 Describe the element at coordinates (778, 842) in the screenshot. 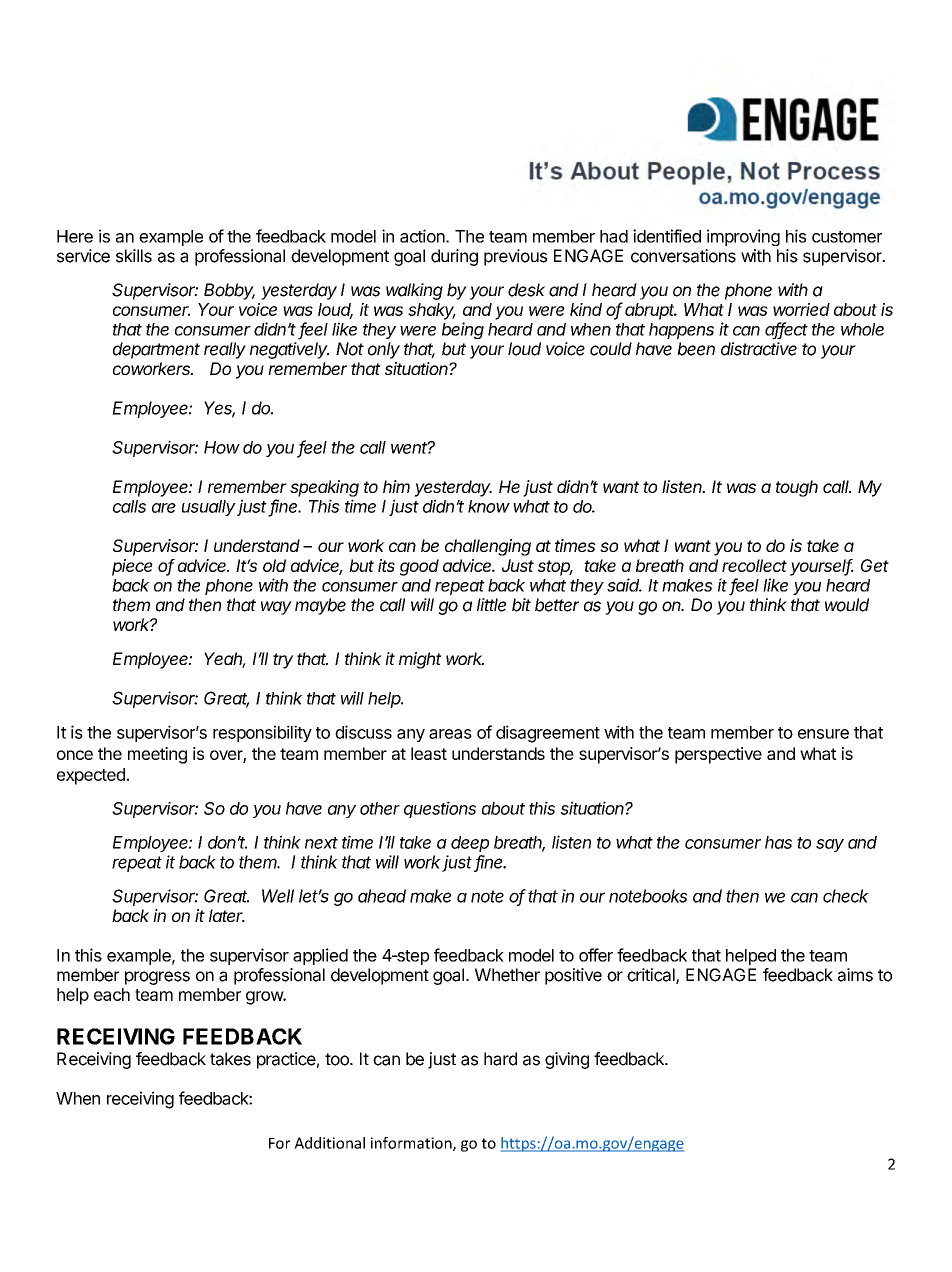

I see `has` at that location.
